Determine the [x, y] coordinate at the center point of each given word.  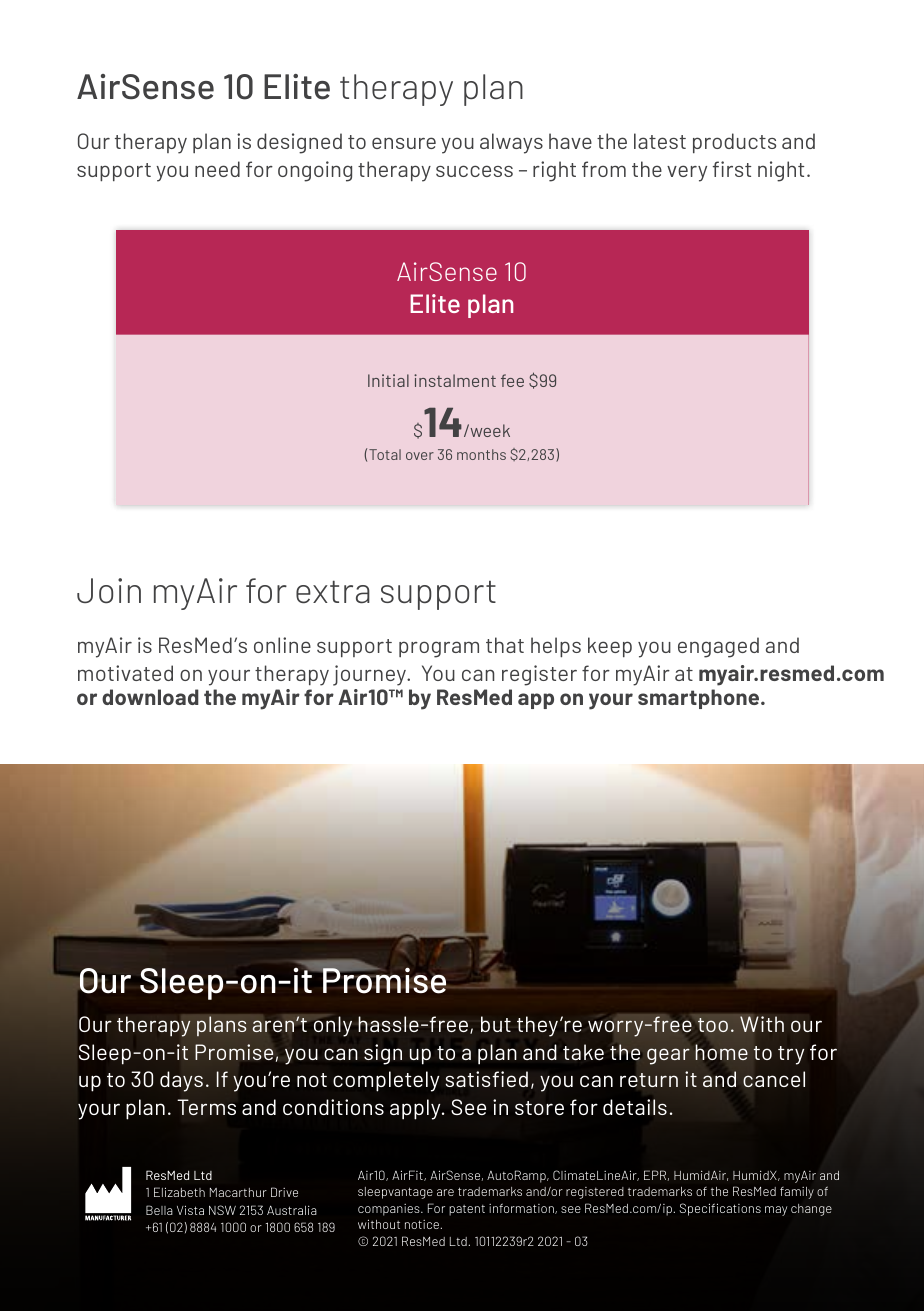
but [496, 1024]
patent [467, 1210]
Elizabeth [179, 1192]
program [439, 649]
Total [385, 454]
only [333, 1026]
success [474, 171]
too [713, 1025]
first [732, 169]
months [481, 454]
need [217, 169]
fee [512, 380]
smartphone [700, 699]
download [150, 697]
